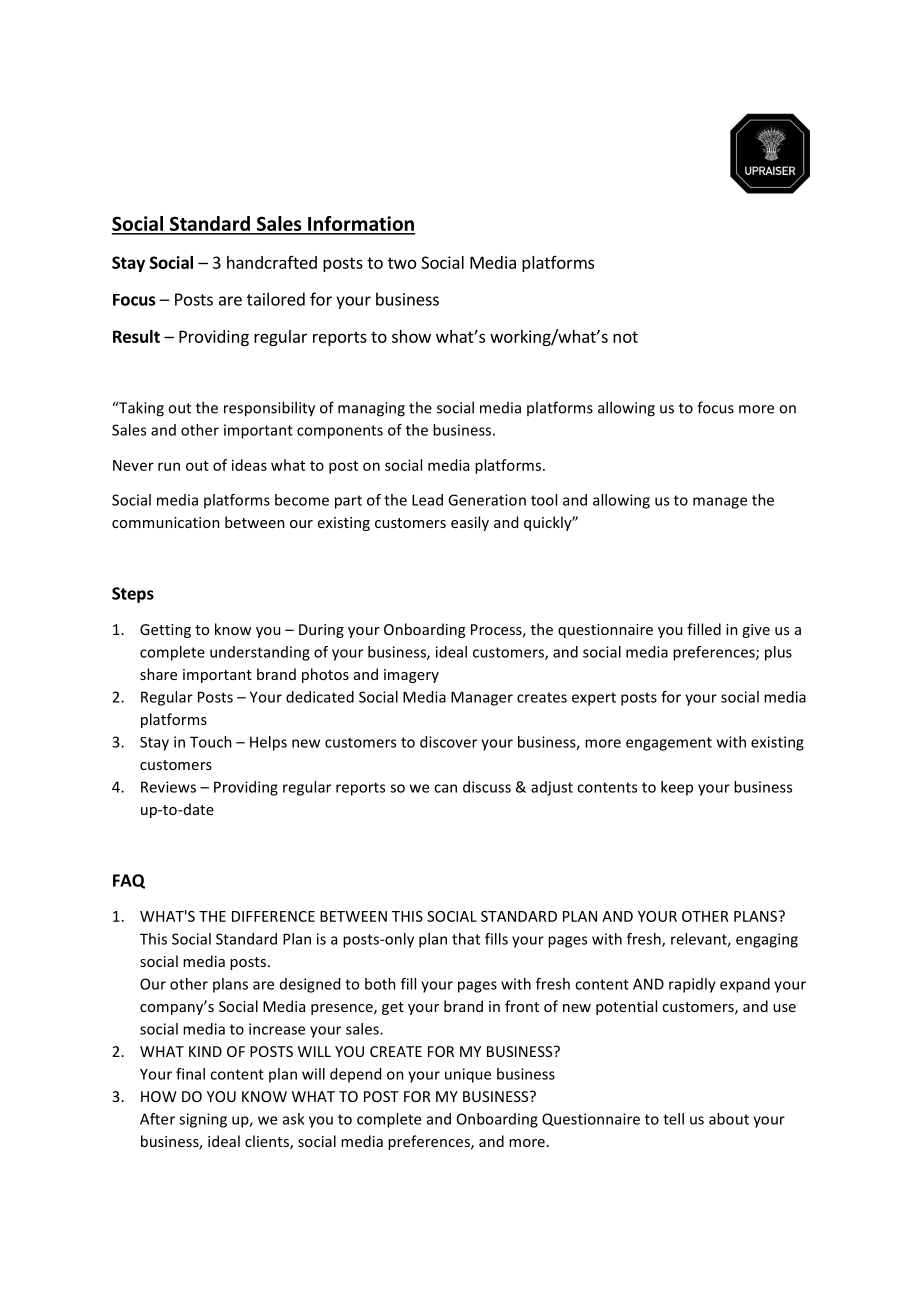 This screenshot has height=1308, width=924. Describe the element at coordinates (276, 299) in the screenshot. I see `tailored` at that location.
